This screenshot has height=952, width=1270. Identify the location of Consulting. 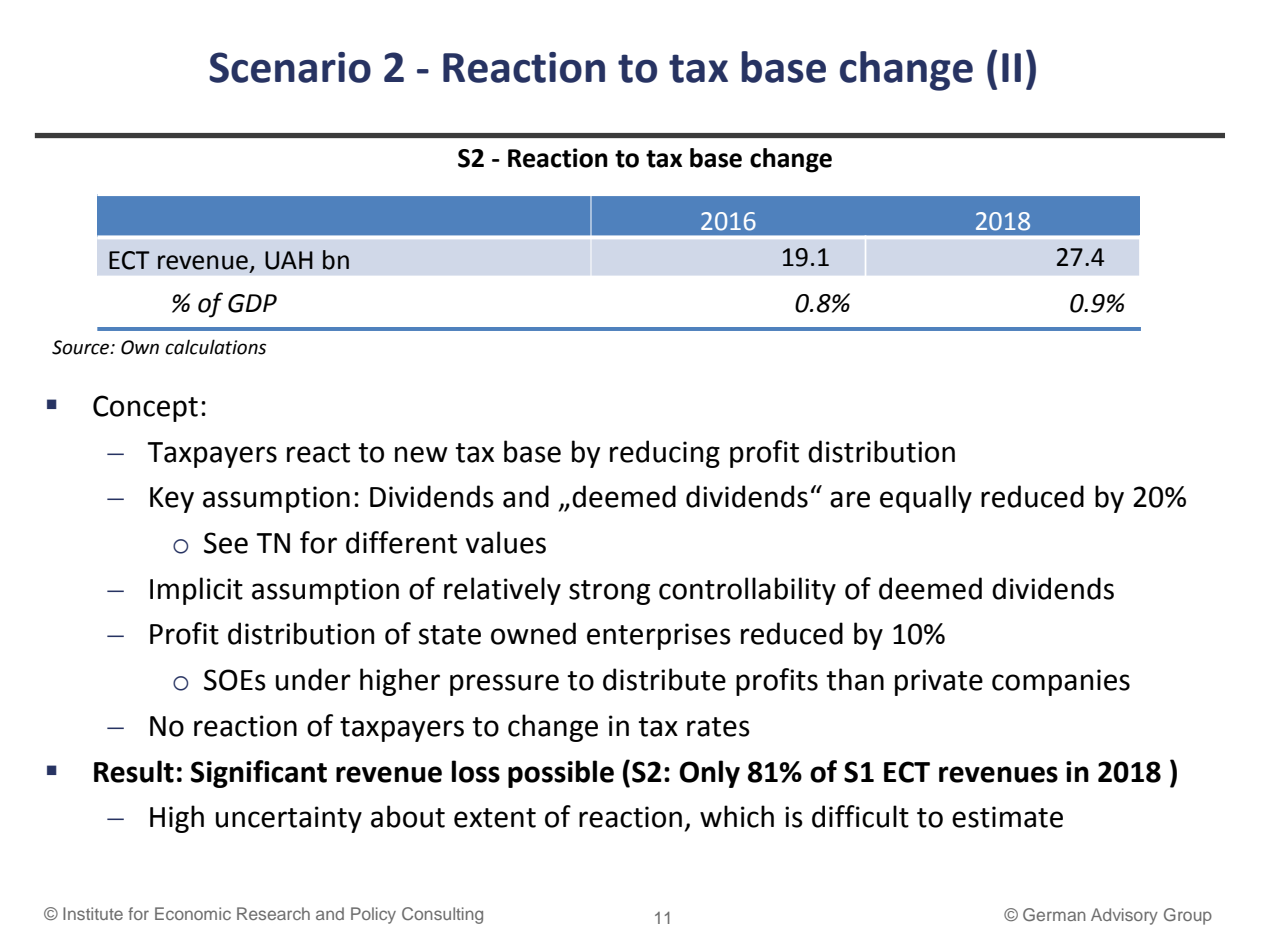
(442, 915).
